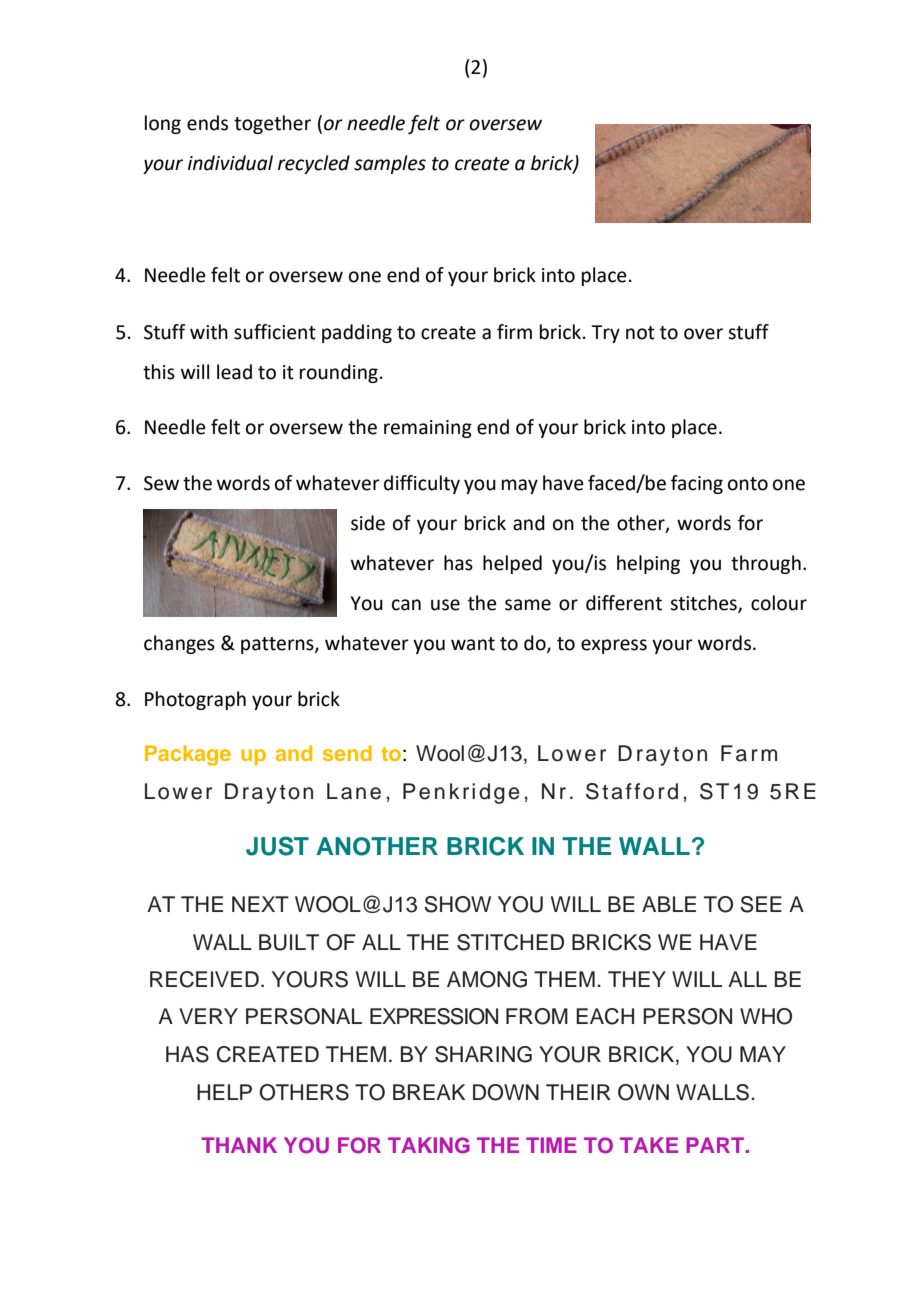 This image has width=924, height=1307. What do you see at coordinates (473, 644) in the image?
I see `want` at bounding box center [473, 644].
